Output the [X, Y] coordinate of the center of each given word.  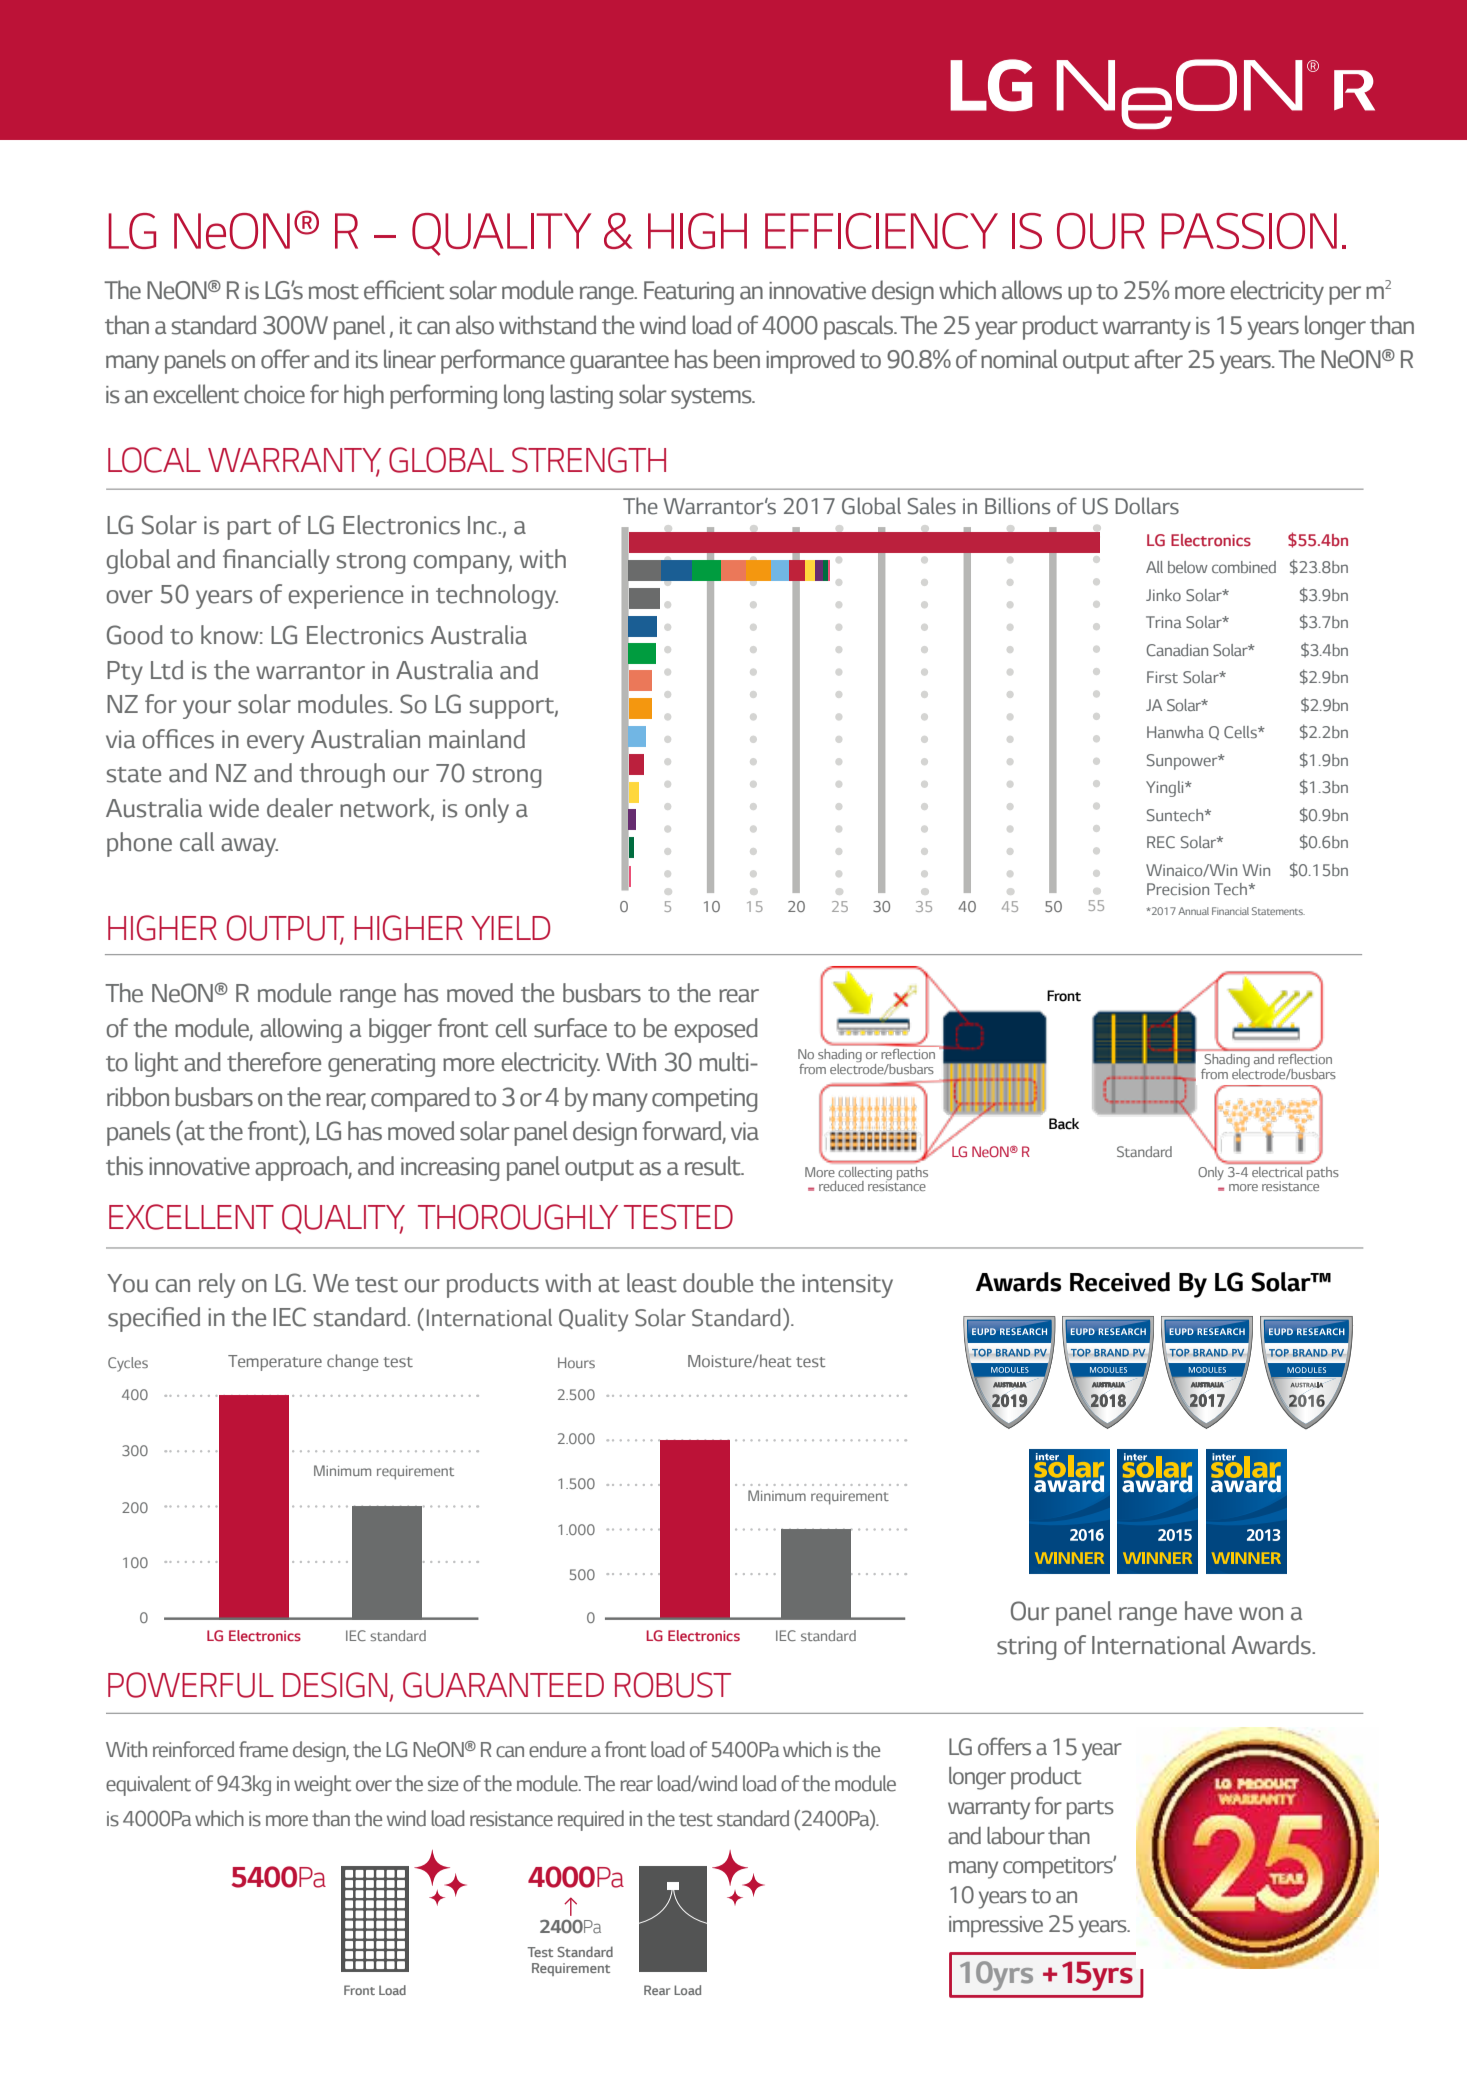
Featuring [689, 293]
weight [322, 1785]
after [1158, 359]
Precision [1178, 889]
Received [1120, 1282]
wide [234, 808]
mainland [477, 739]
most [334, 292]
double [718, 1283]
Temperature [275, 1363]
